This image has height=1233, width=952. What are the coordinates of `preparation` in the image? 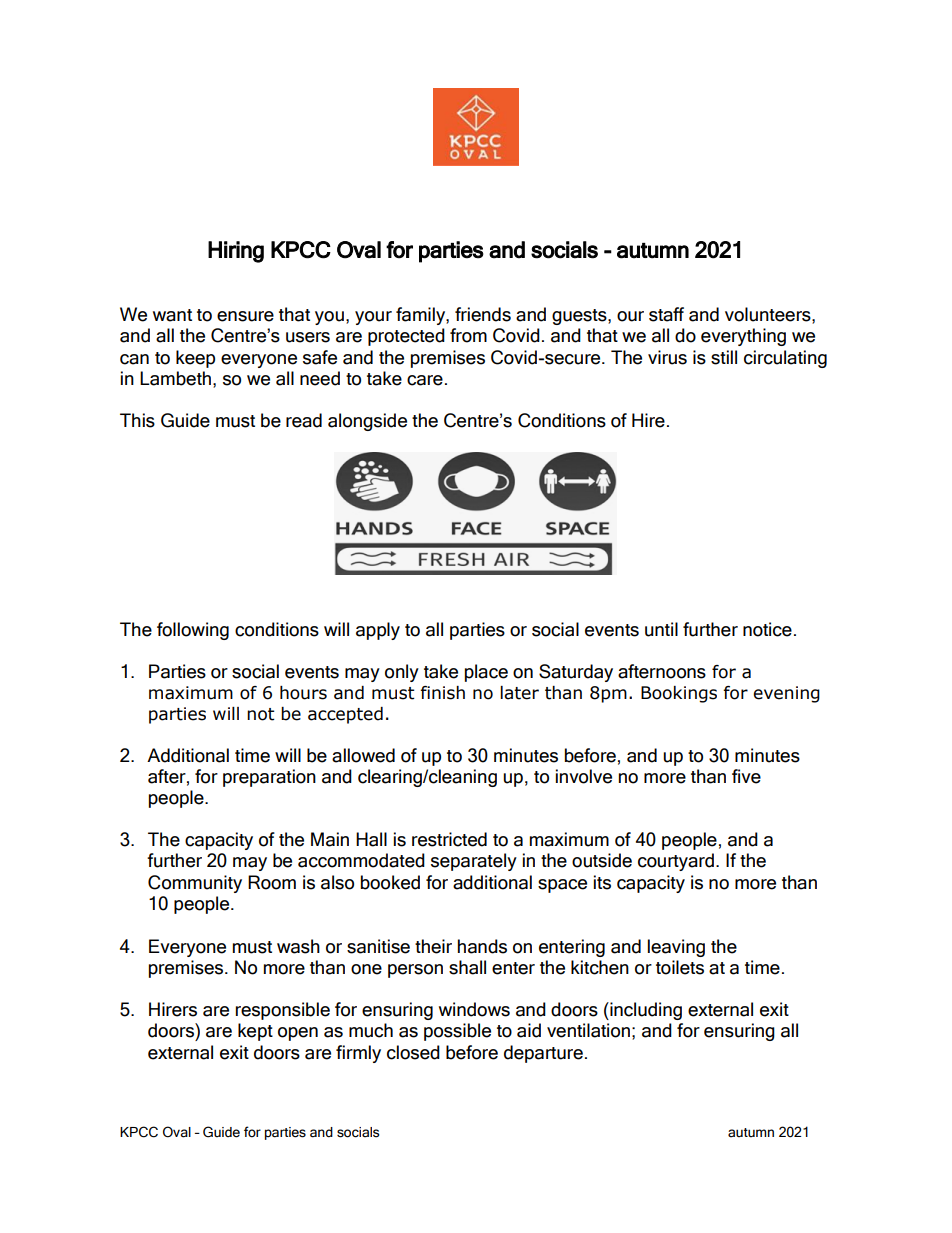 It's located at (269, 778).
